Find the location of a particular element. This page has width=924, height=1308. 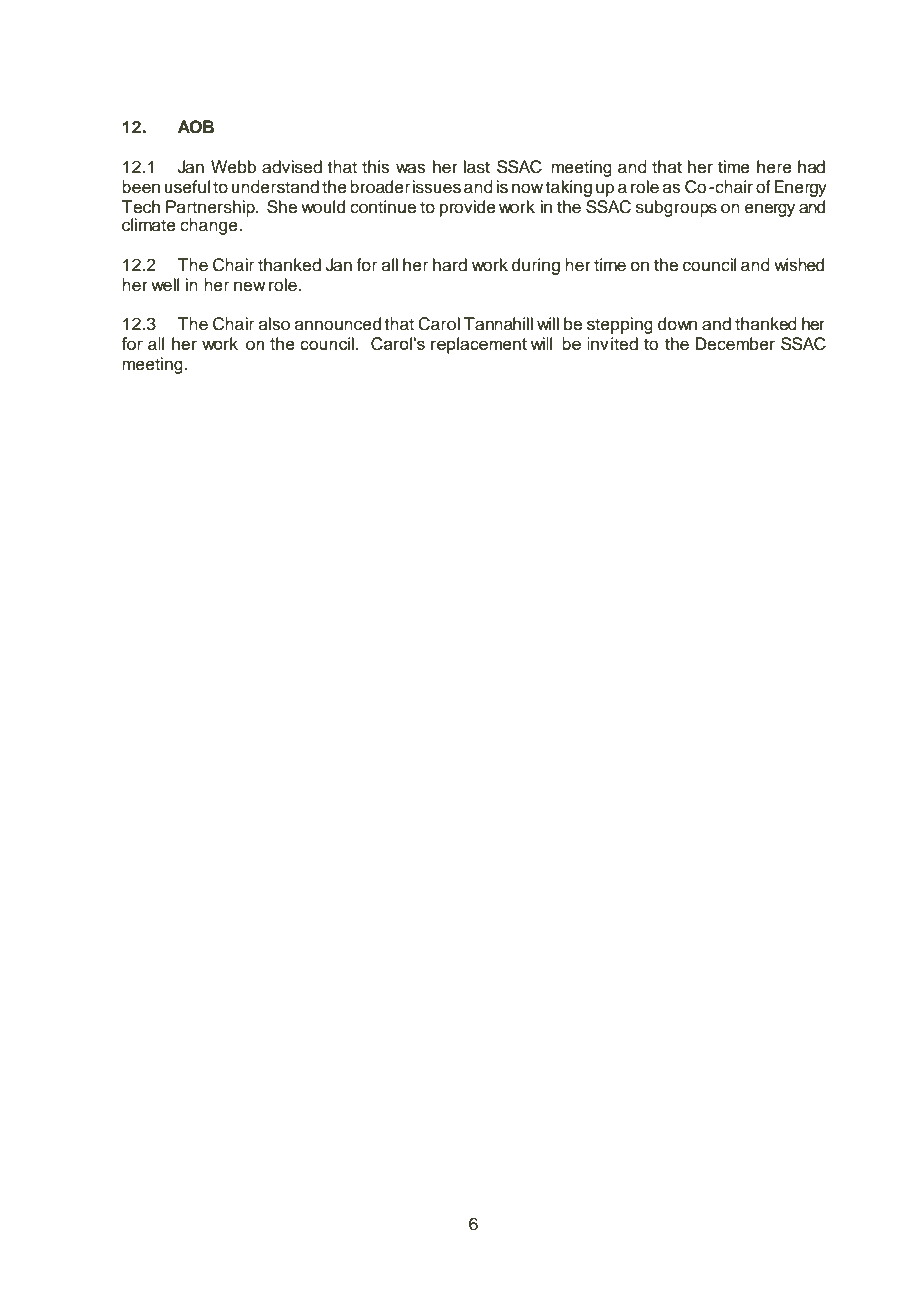

here is located at coordinates (774, 167).
